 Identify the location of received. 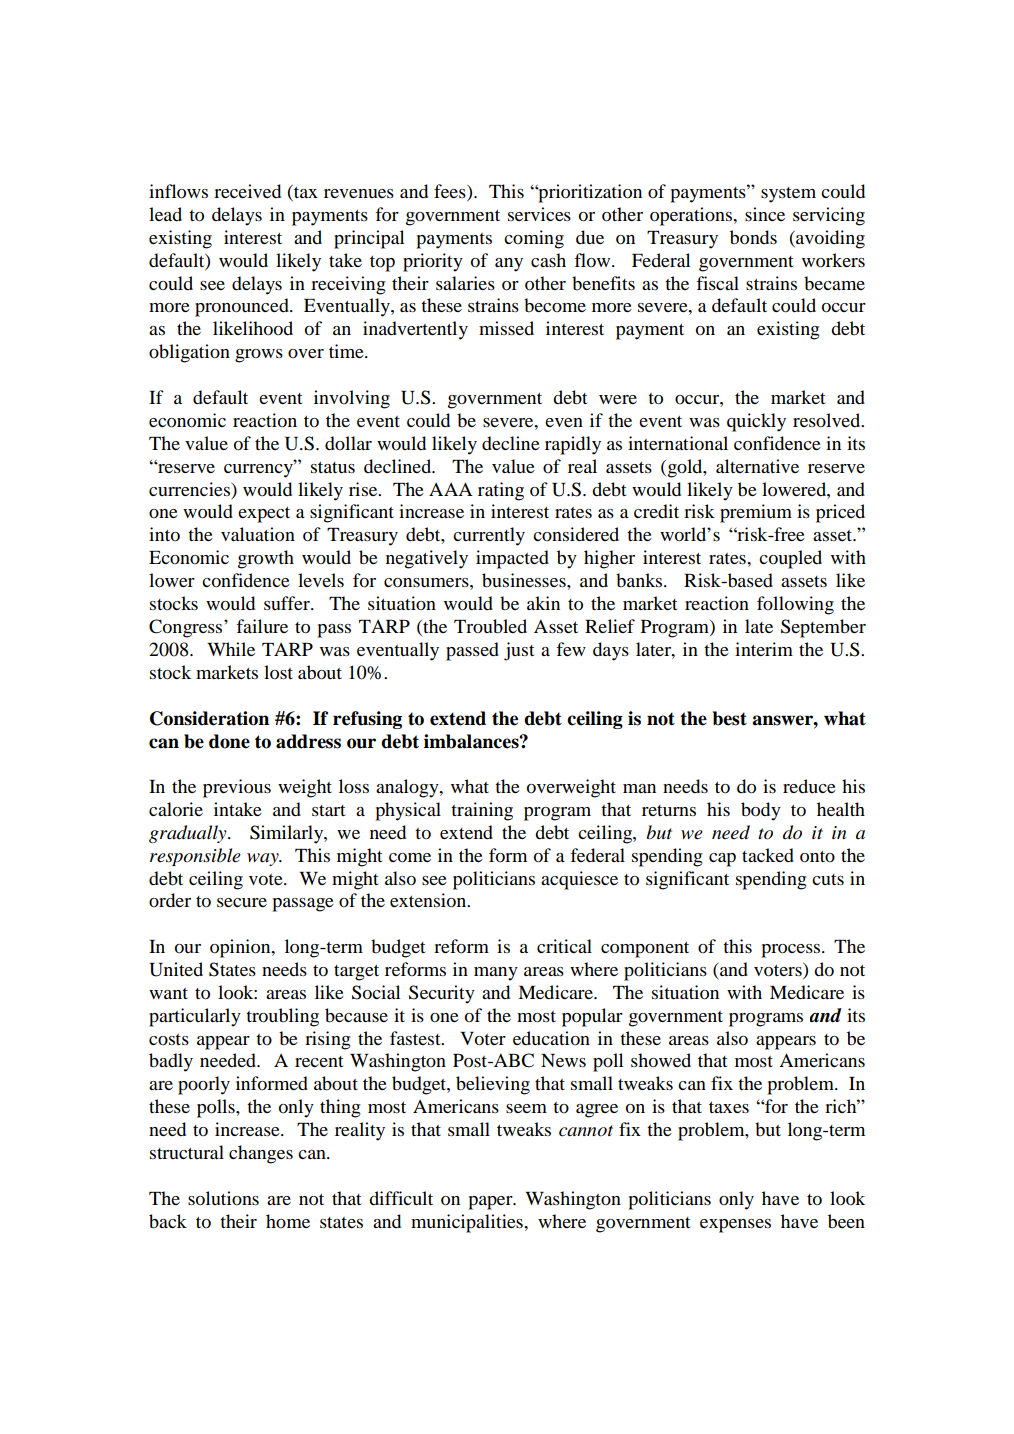
(247, 191).
